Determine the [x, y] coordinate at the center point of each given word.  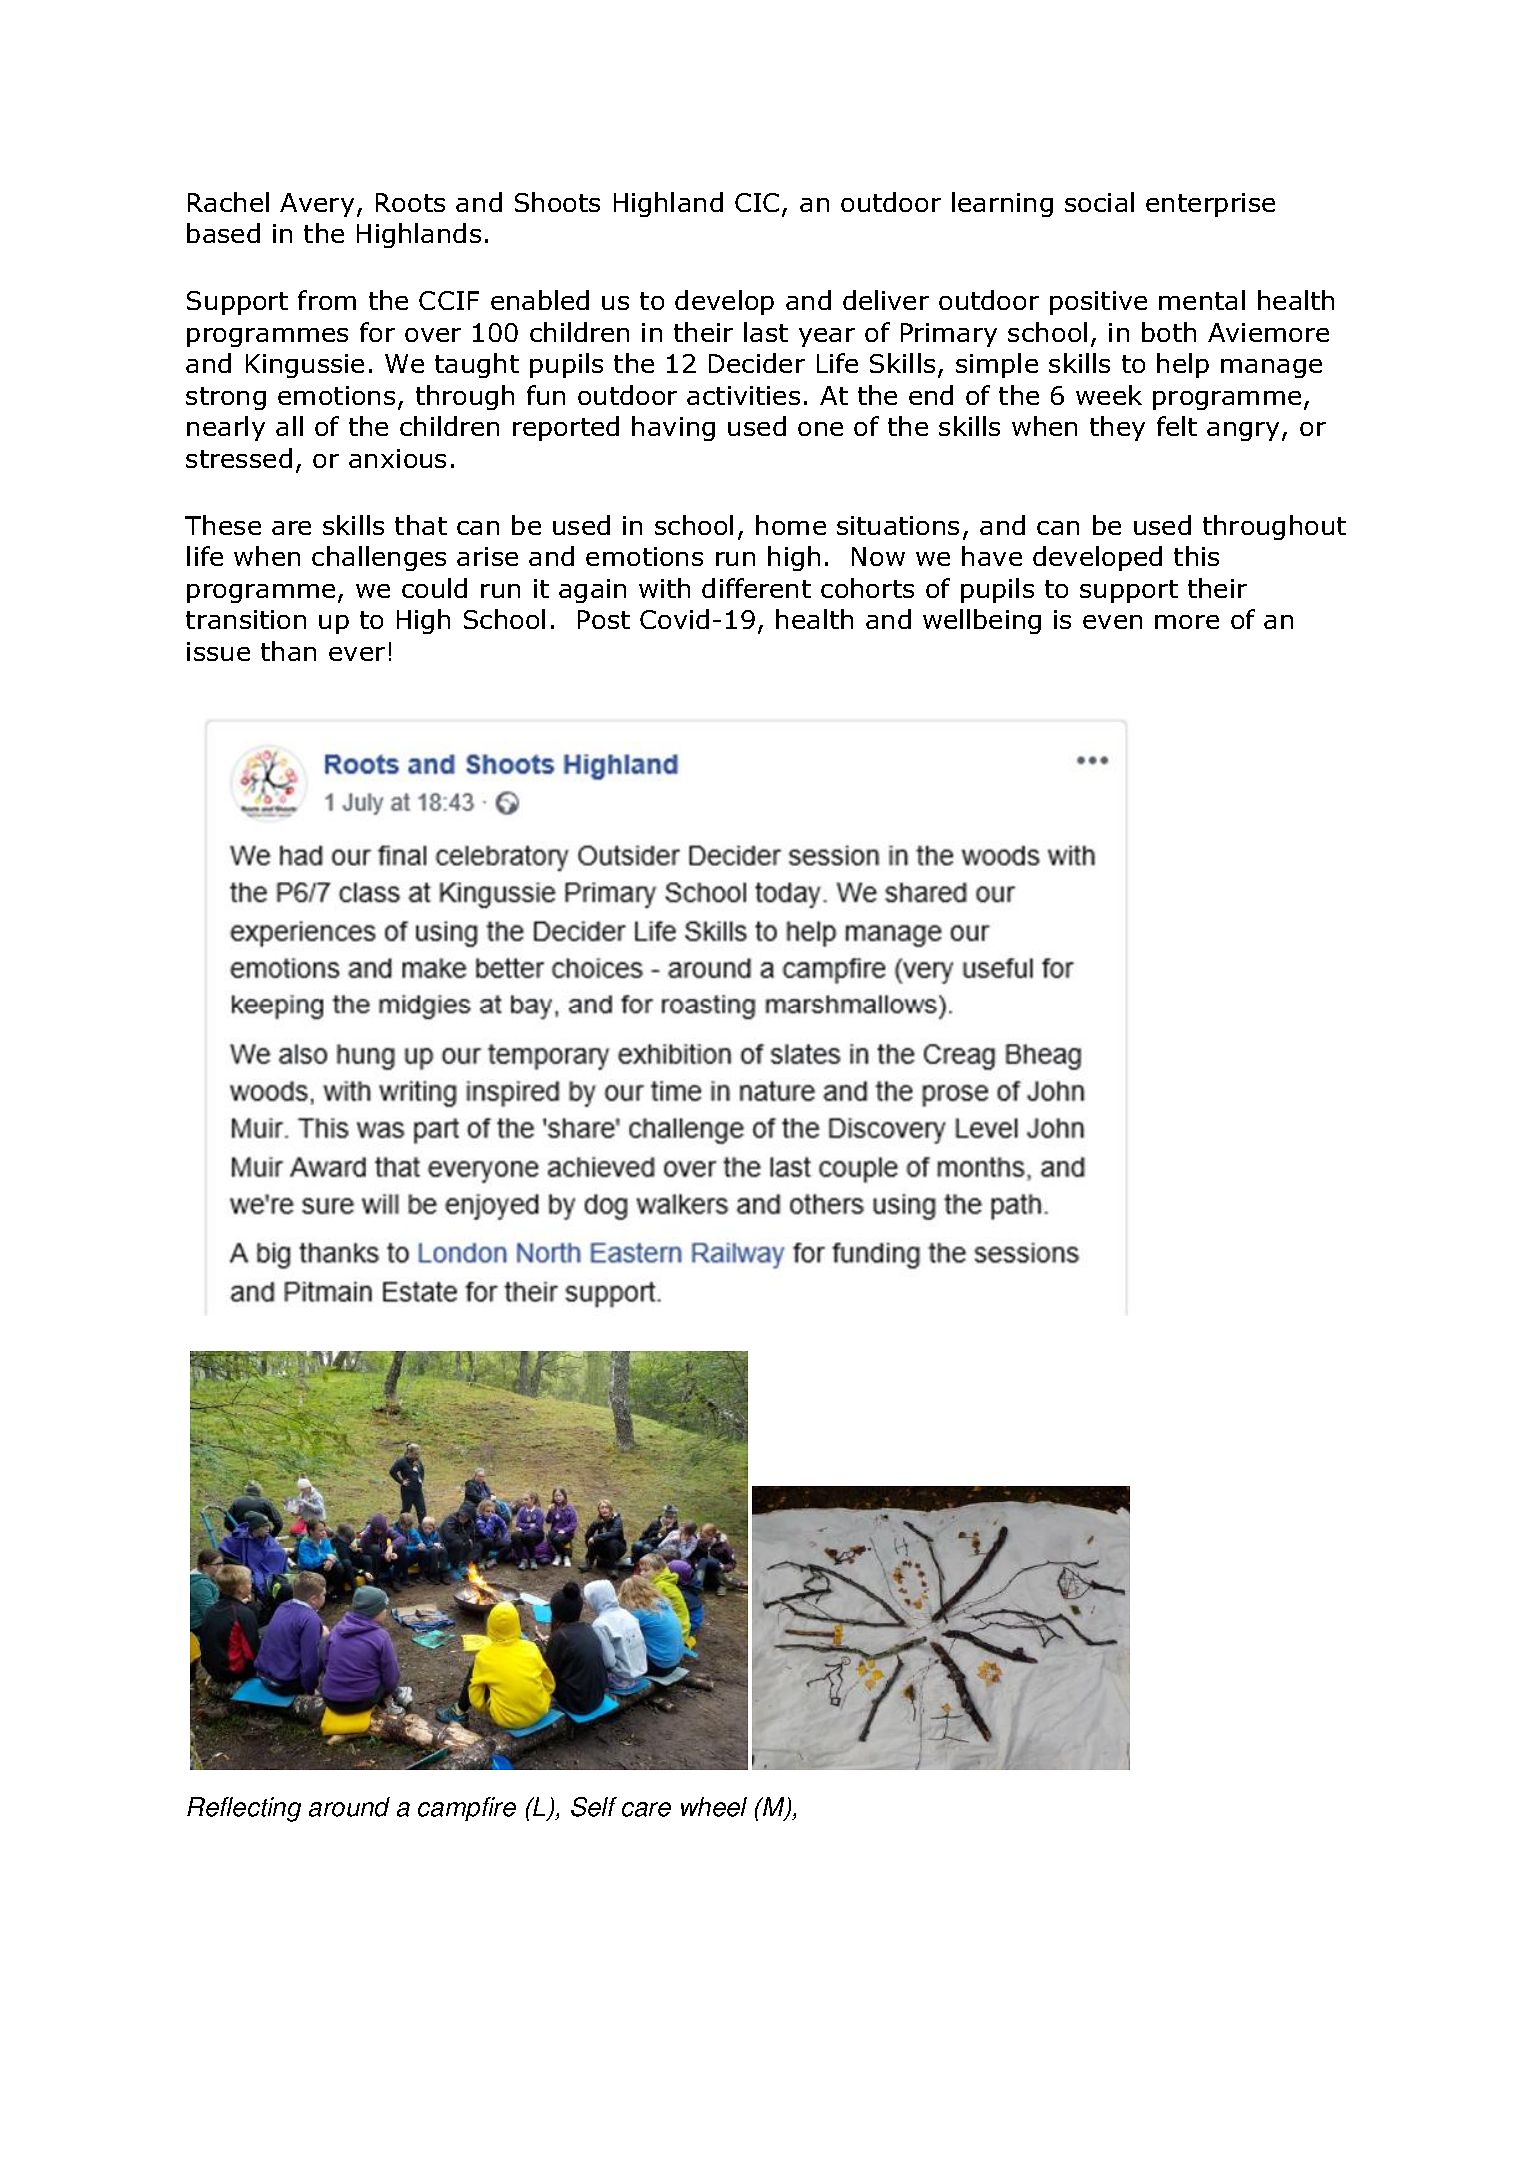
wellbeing [982, 621]
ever [357, 654]
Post [604, 619]
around [349, 1807]
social [1099, 202]
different [756, 588]
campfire [467, 1809]
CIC [757, 202]
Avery [317, 205]
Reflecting [244, 1809]
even [1112, 622]
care [646, 1809]
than [288, 651]
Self [594, 1807]
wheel [714, 1807]
